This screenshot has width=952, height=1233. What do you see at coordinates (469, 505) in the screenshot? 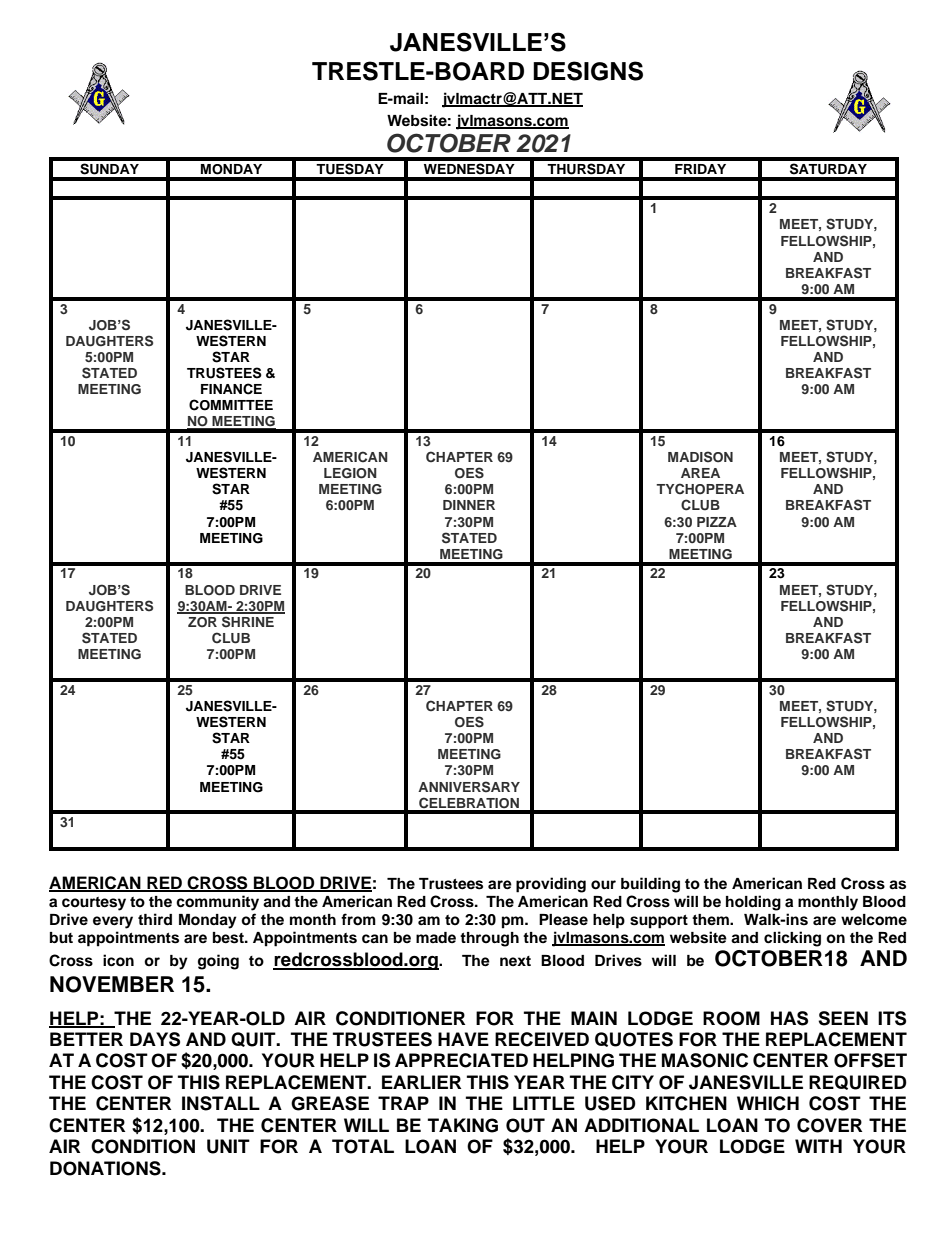
I see `DINNER` at bounding box center [469, 505].
